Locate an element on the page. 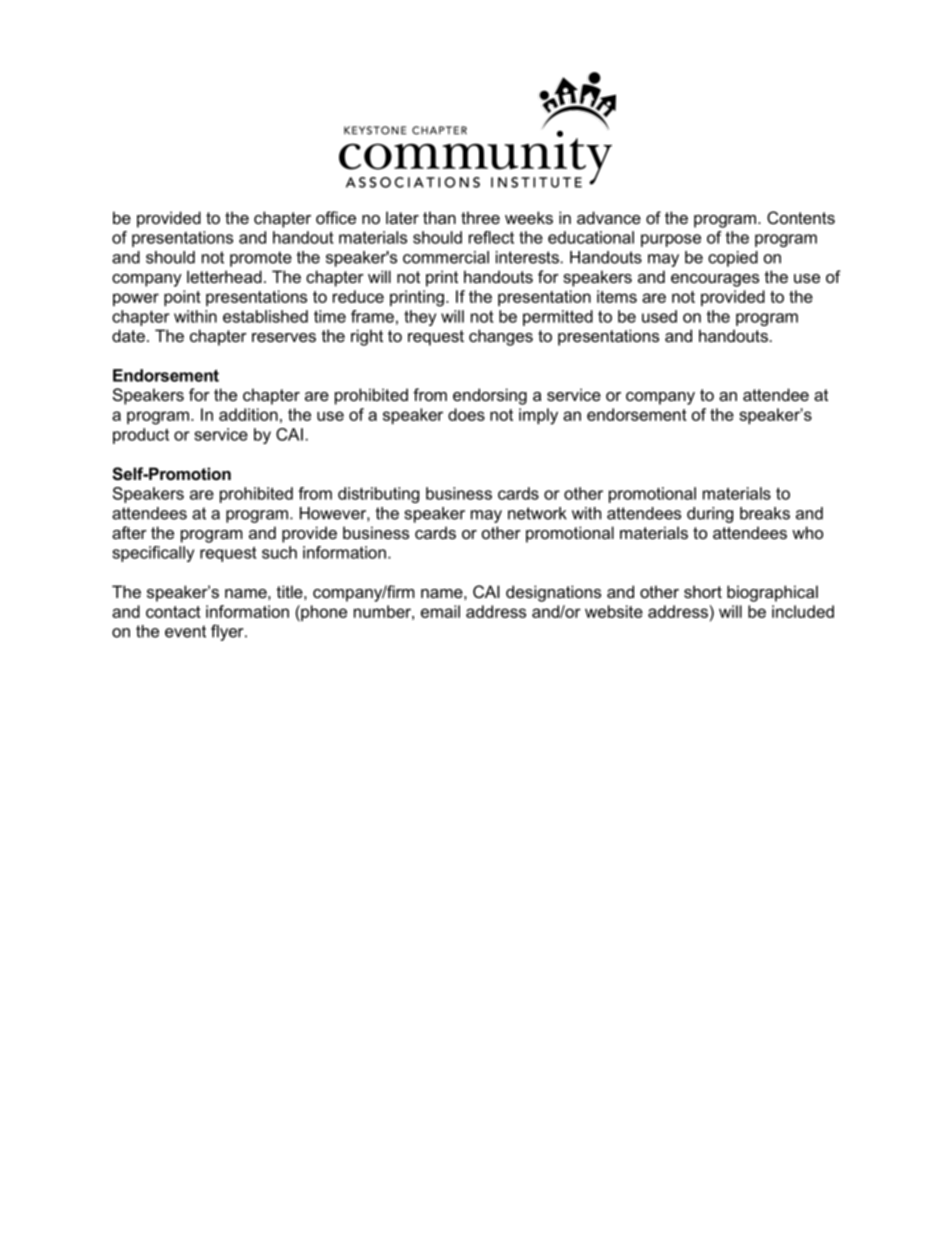  email is located at coordinates (440, 611).
